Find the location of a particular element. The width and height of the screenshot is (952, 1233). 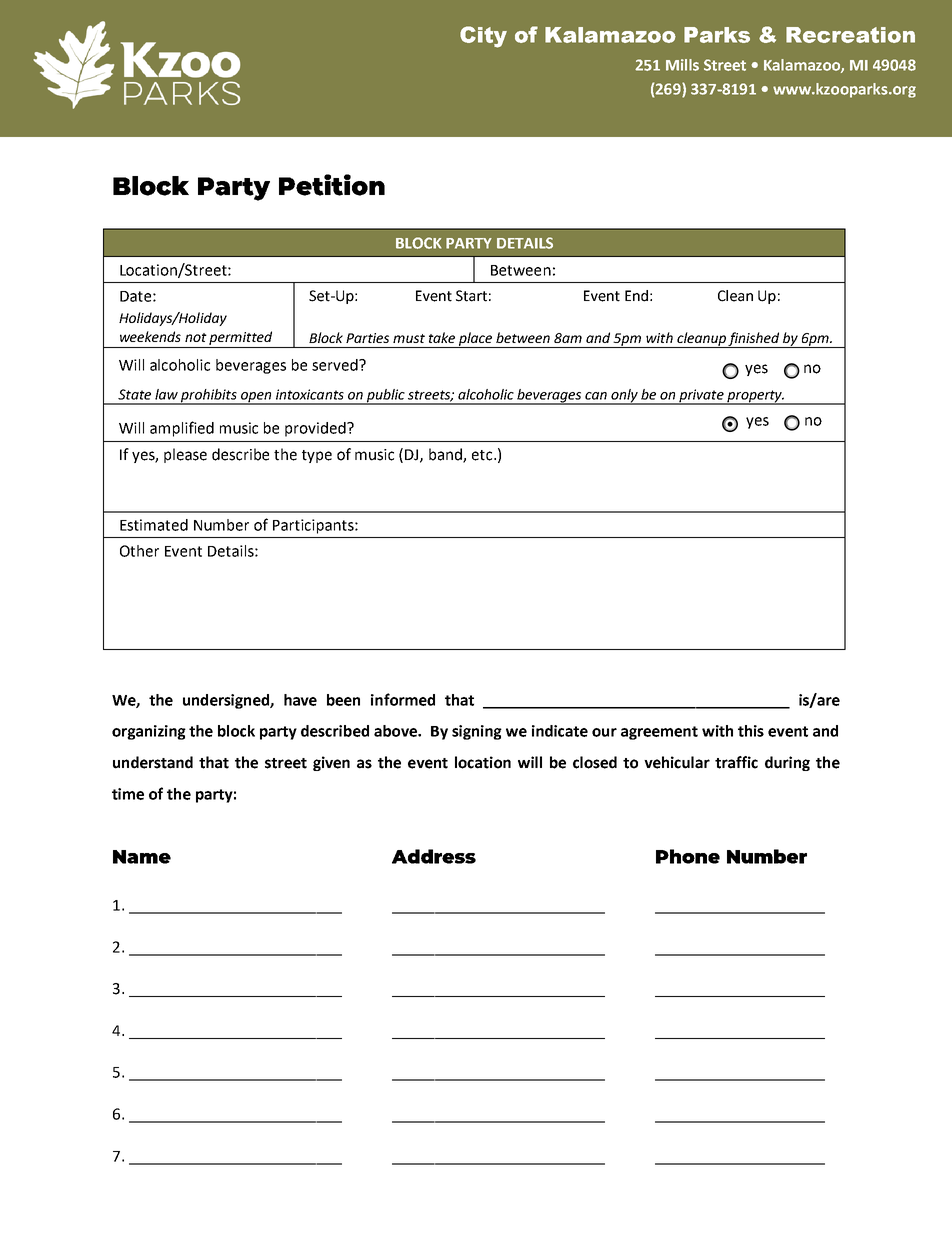

Mills is located at coordinates (682, 65).
